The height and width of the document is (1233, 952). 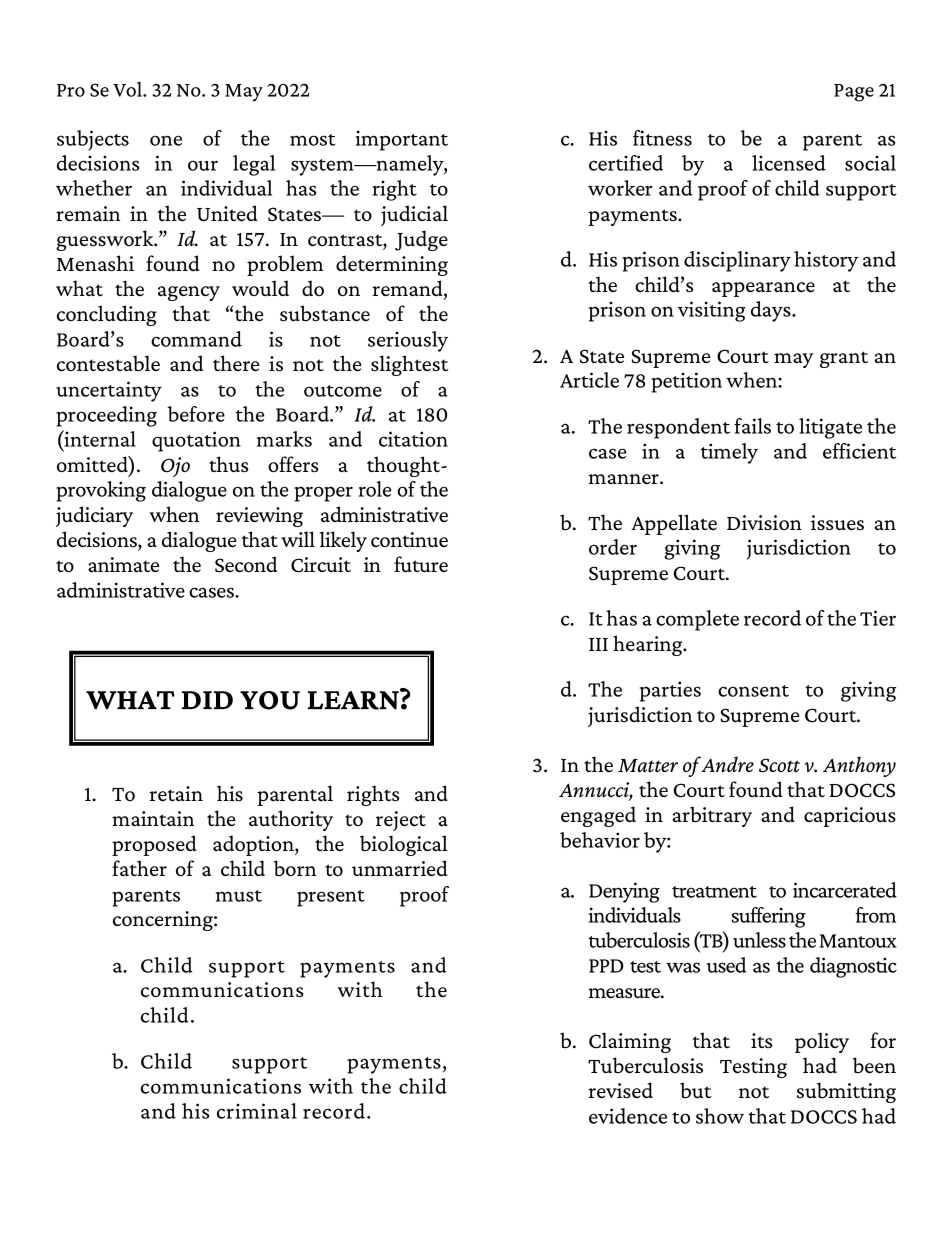 What do you see at coordinates (598, 644) in the document?
I see `III` at bounding box center [598, 644].
